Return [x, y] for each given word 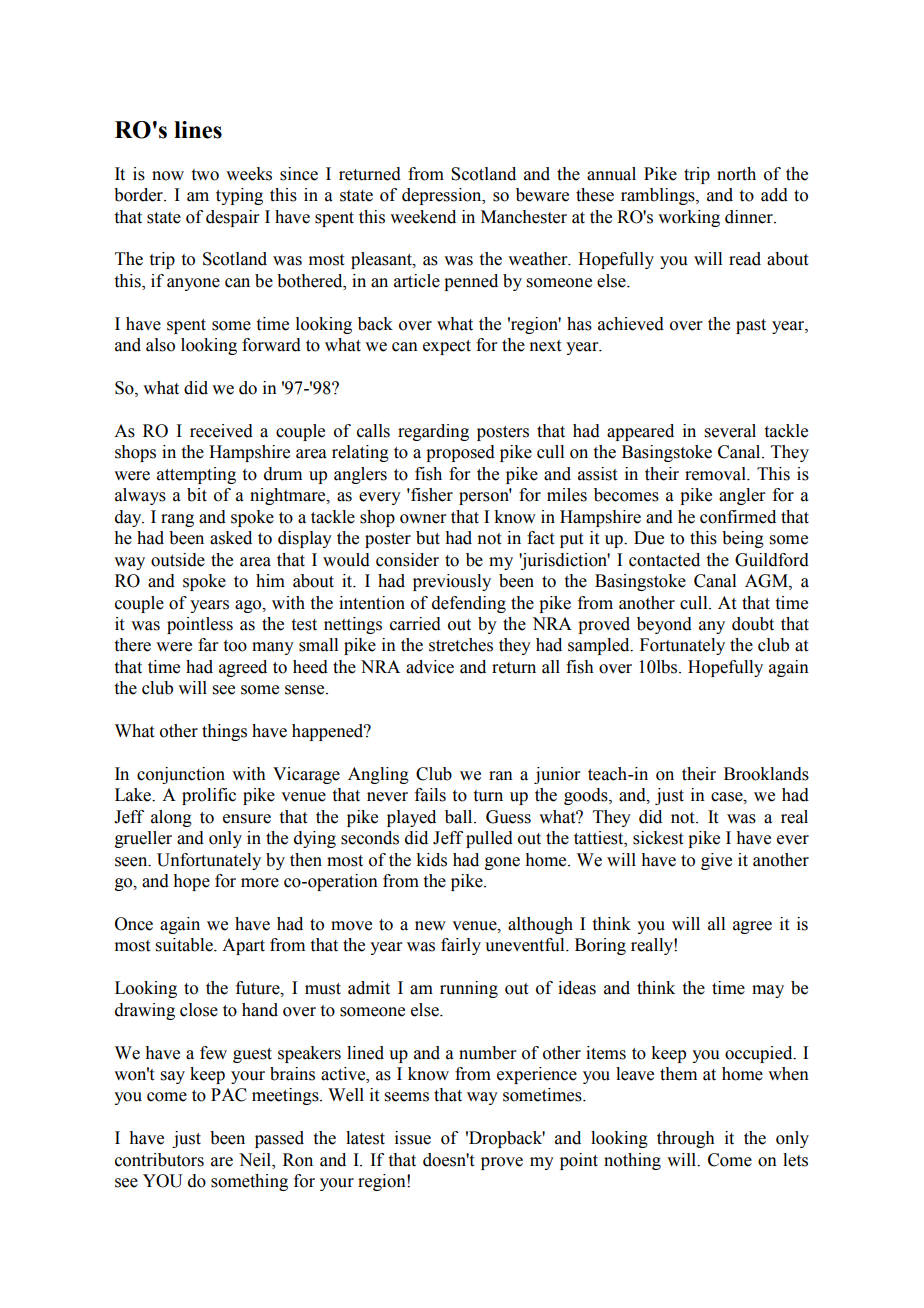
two [205, 175]
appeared [640, 432]
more [260, 883]
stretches [461, 645]
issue [413, 1138]
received [221, 431]
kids [431, 860]
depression [443, 196]
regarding [433, 432]
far [208, 645]
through [686, 1139]
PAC [229, 1095]
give [716, 861]
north [736, 174]
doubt [753, 624]
